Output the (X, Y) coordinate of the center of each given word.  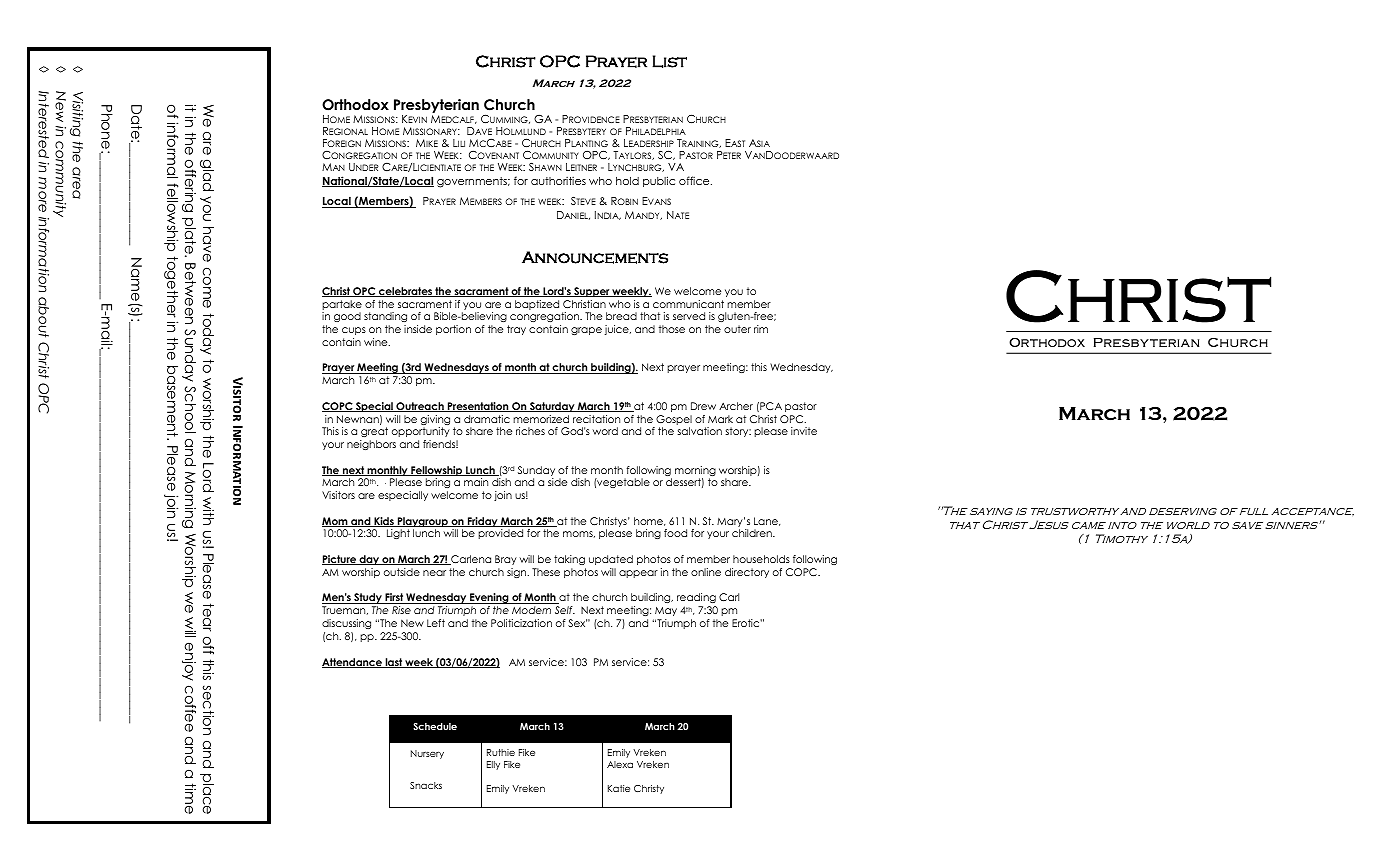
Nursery (427, 754)
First (394, 598)
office (695, 180)
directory (747, 573)
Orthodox (355, 105)
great (374, 432)
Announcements (595, 257)
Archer (736, 406)
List (669, 61)
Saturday (552, 407)
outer (737, 329)
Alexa (620, 764)
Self (565, 610)
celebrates (405, 292)
